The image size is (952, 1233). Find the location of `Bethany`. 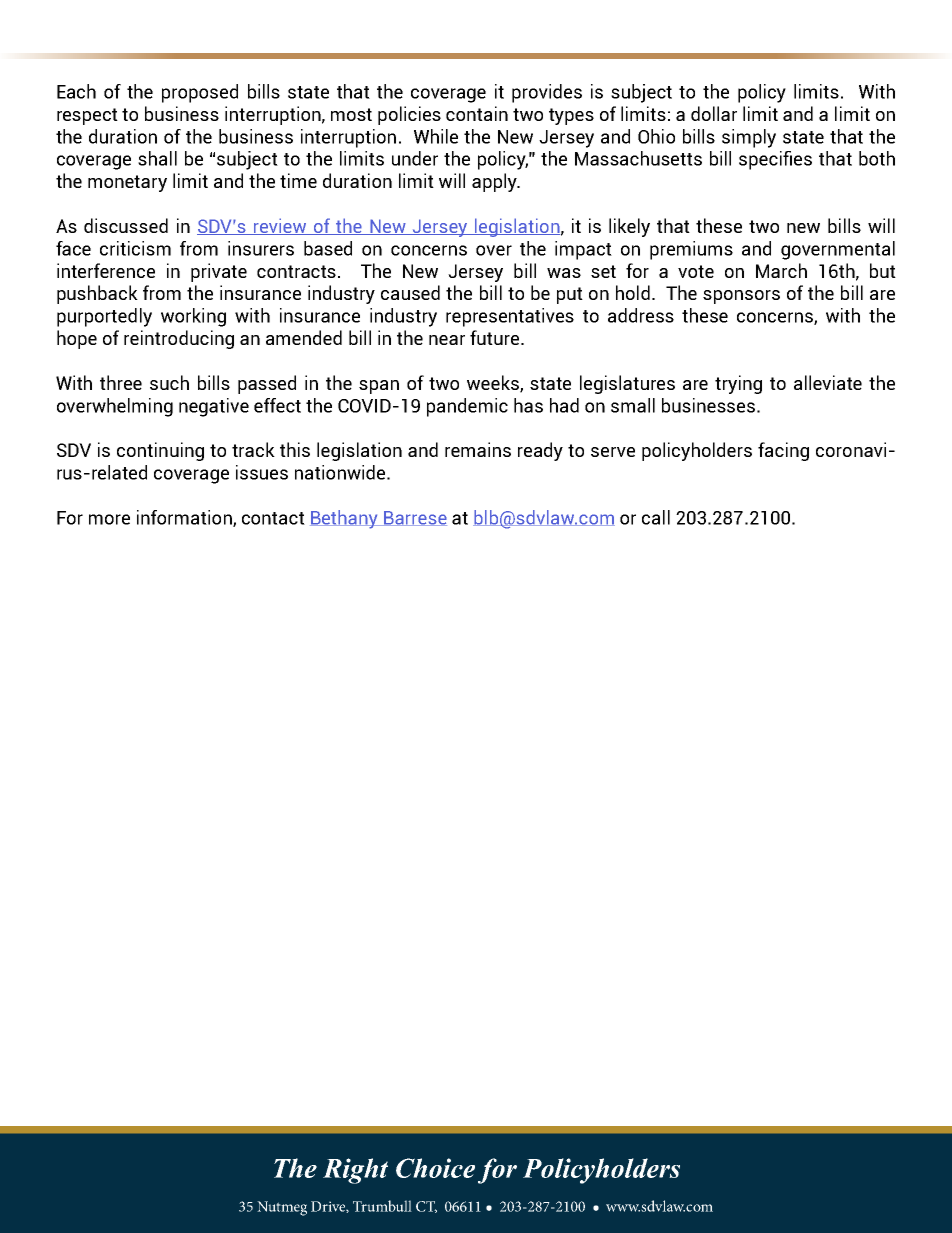

Bethany is located at coordinates (345, 519).
